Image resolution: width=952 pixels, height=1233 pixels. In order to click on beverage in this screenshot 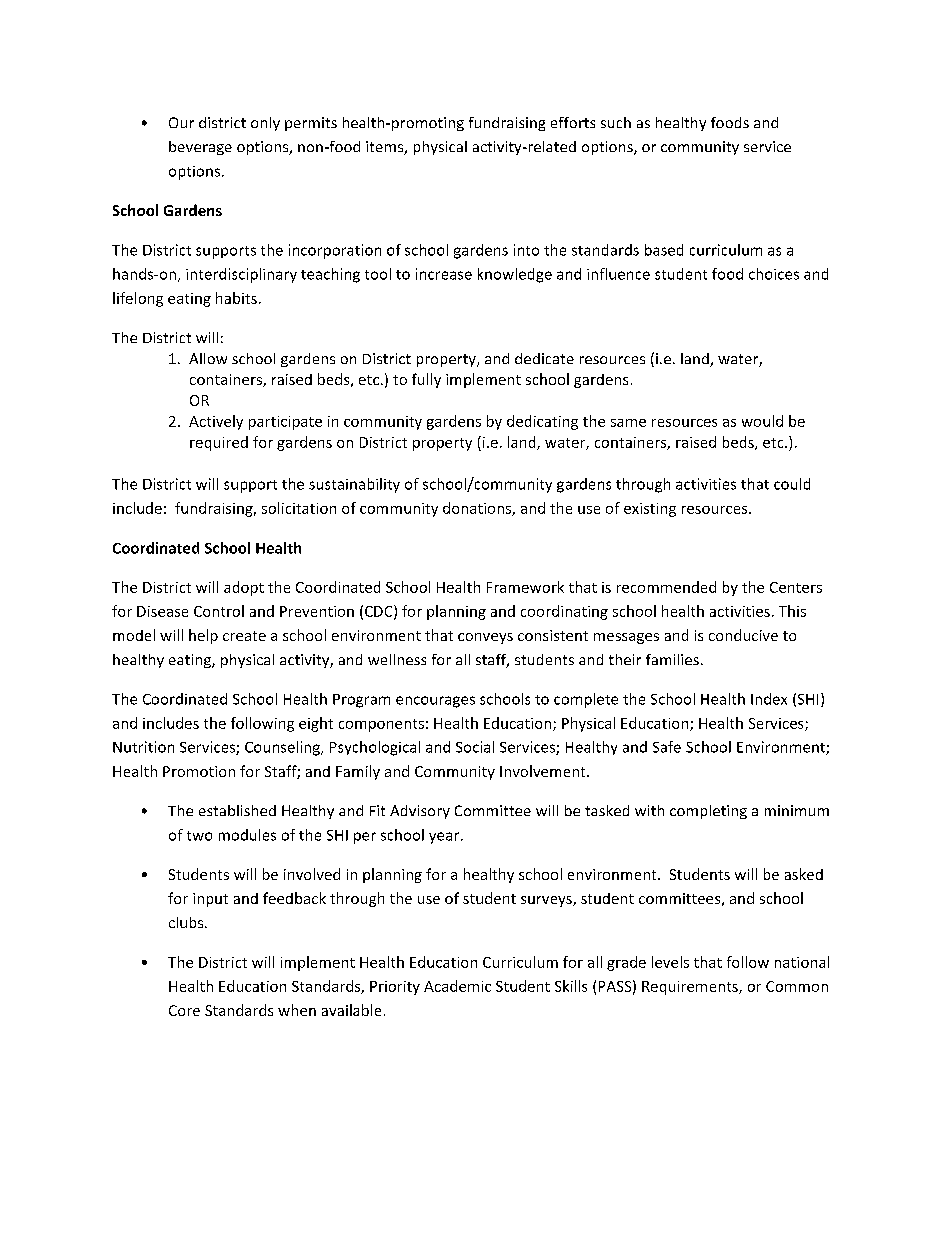, I will do `click(200, 148)`.
